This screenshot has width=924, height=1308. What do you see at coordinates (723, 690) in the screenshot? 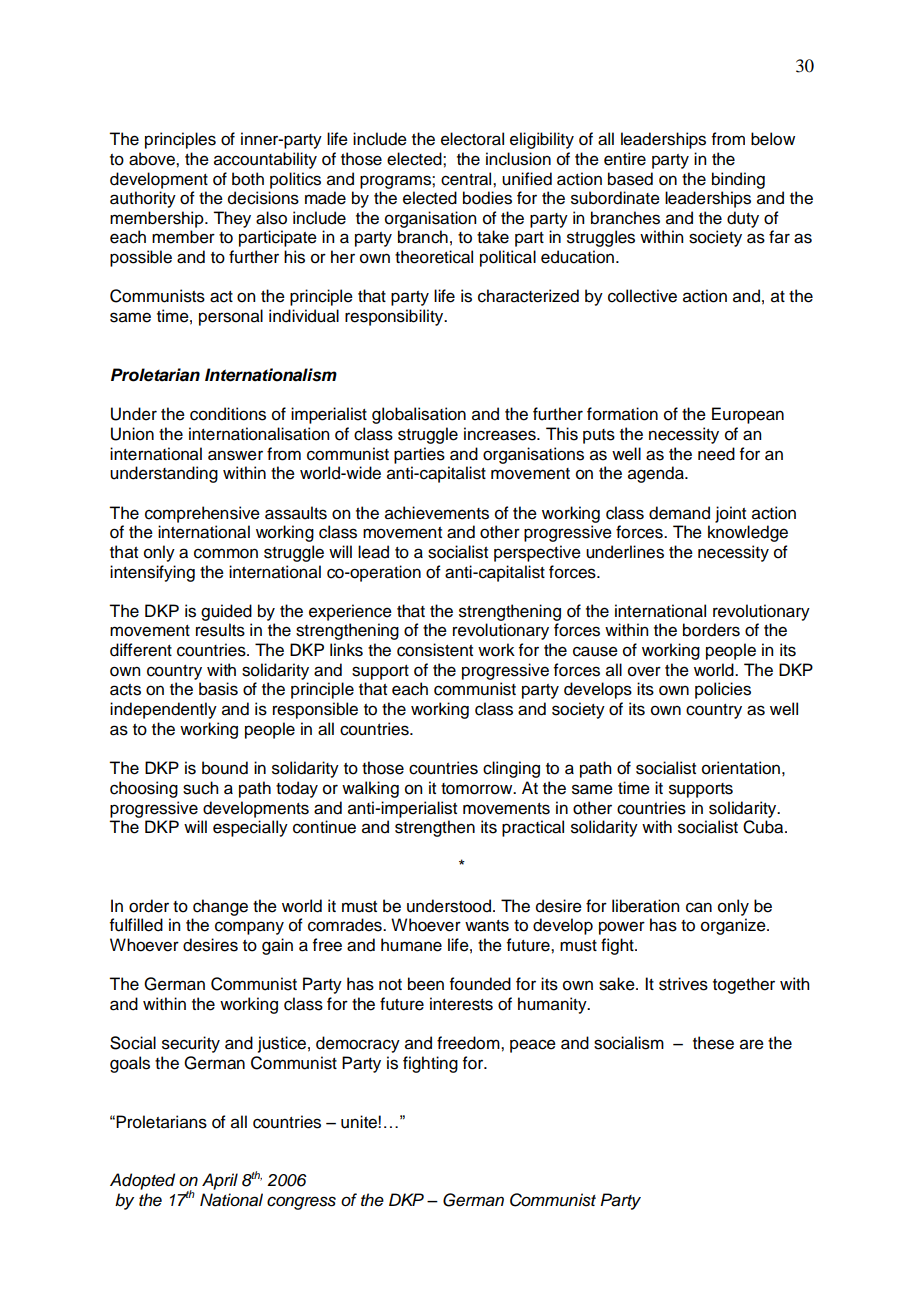
I see `policies` at bounding box center [723, 690].
